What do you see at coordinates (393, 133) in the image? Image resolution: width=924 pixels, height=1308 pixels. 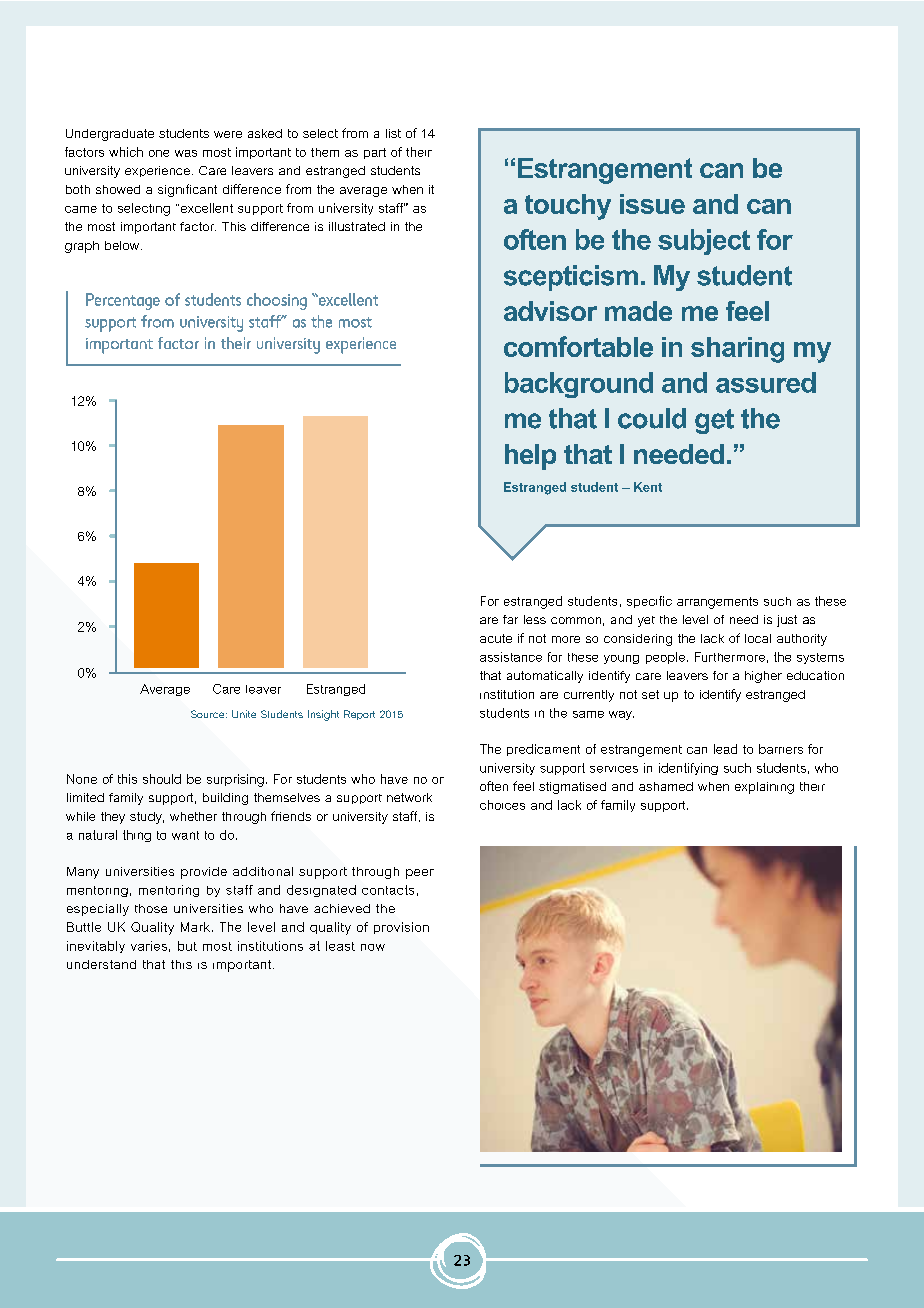 I see `list` at bounding box center [393, 133].
